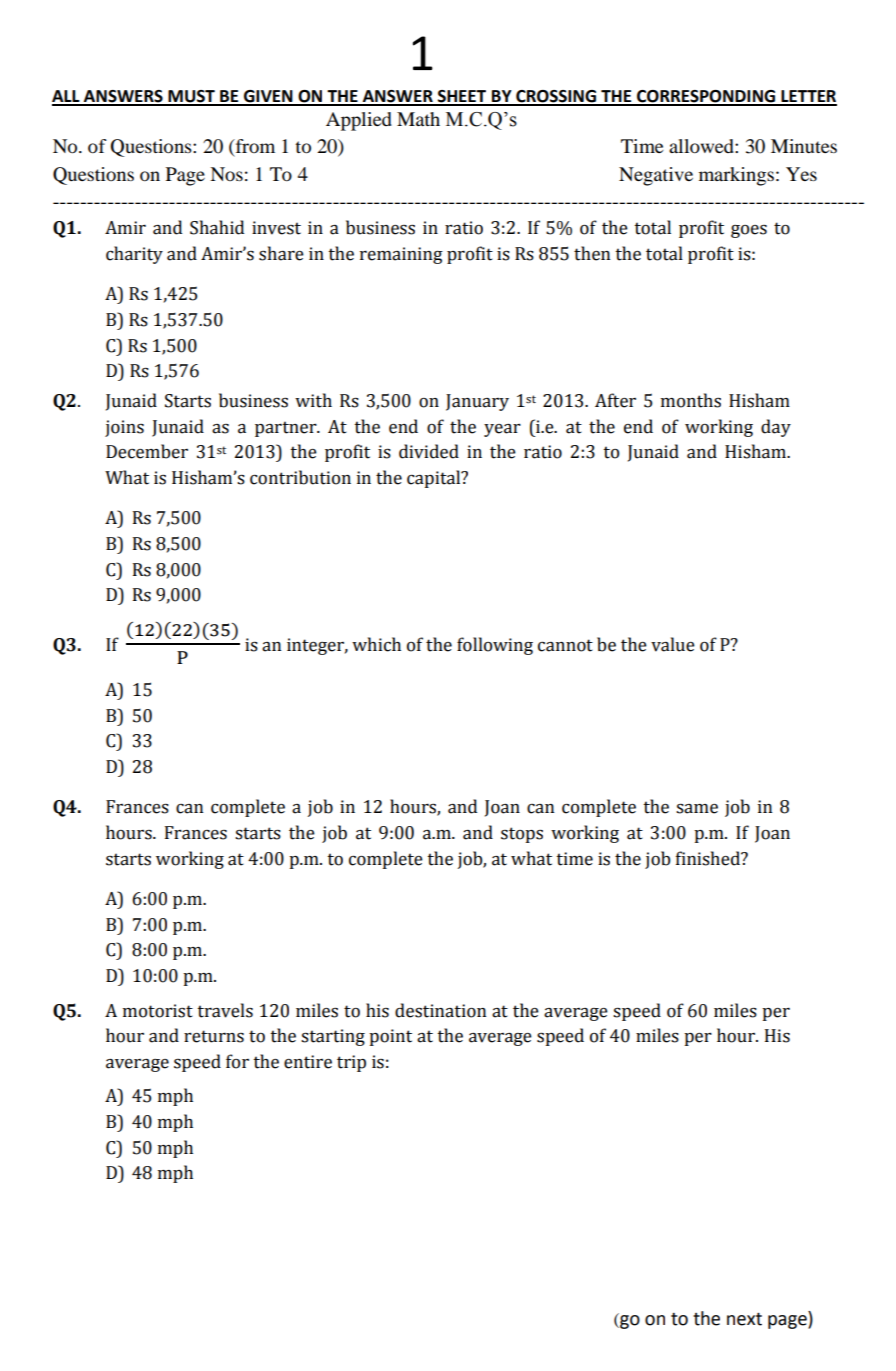 Image resolution: width=896 pixels, height=1371 pixels. I want to click on SHEET, so click(462, 97).
